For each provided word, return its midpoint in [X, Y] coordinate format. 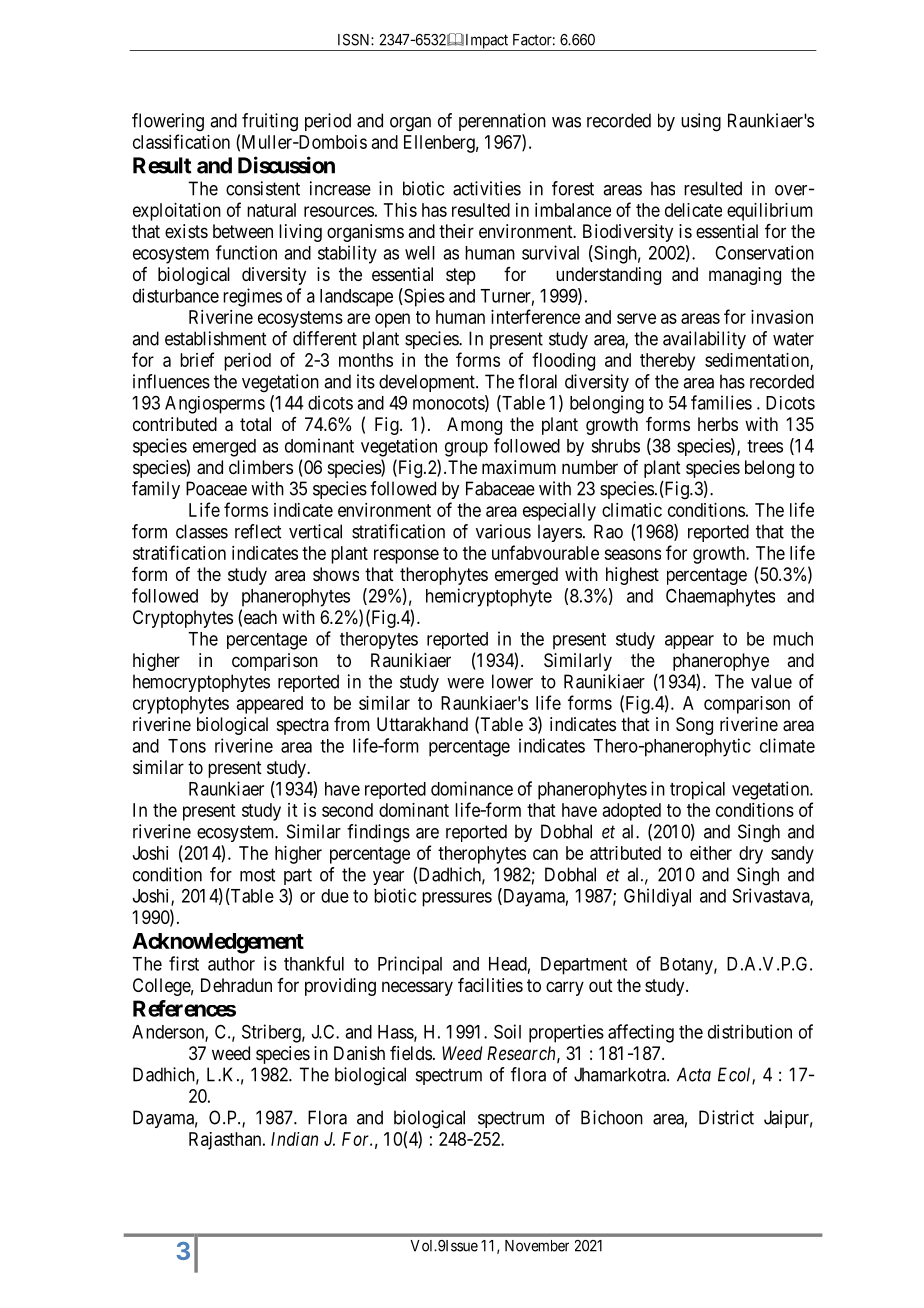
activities [487, 188]
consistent [263, 188]
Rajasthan [226, 1141]
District [726, 1117]
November [537, 1246]
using [701, 122]
